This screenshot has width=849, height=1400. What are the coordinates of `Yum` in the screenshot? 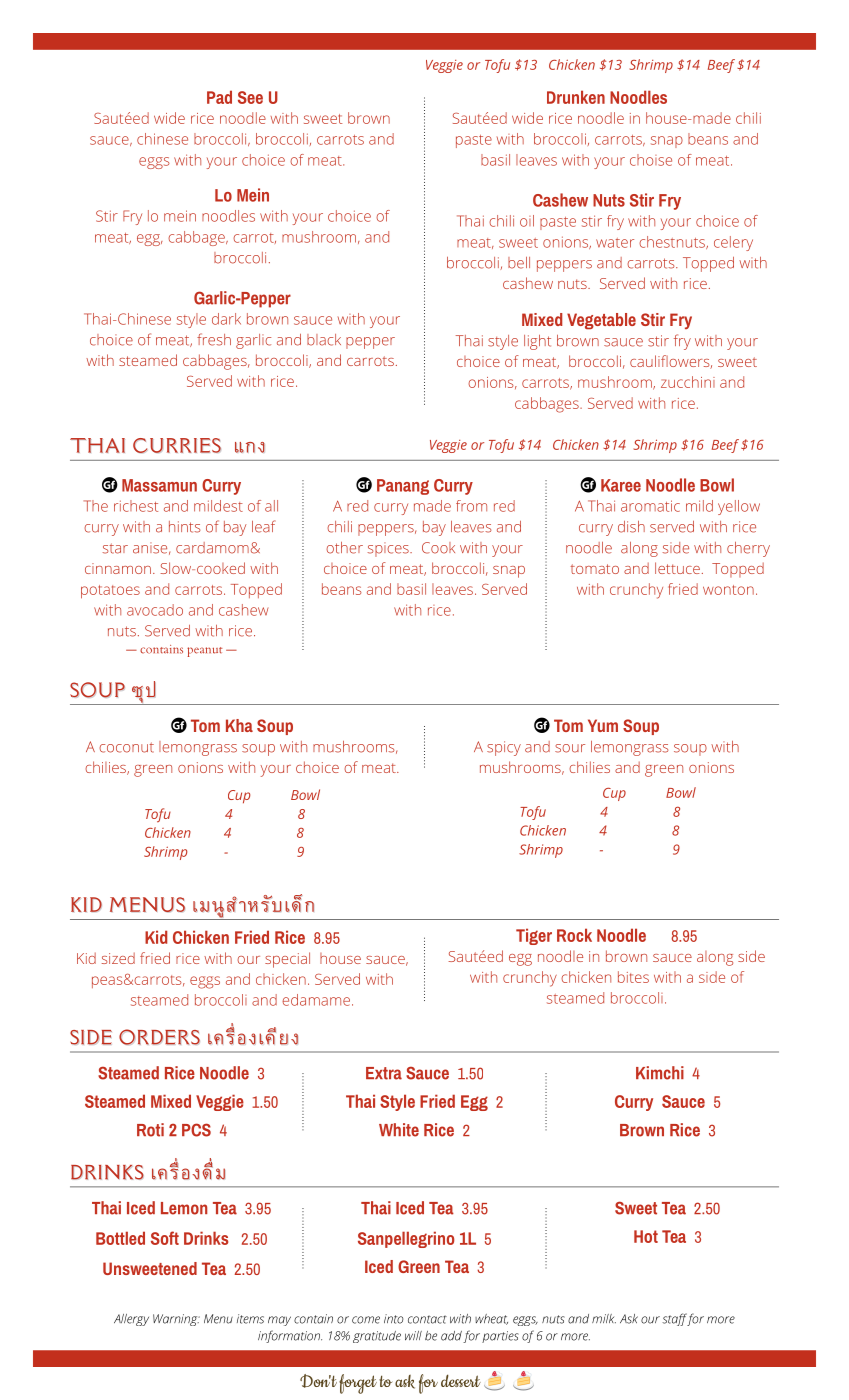 It's located at (603, 725).
